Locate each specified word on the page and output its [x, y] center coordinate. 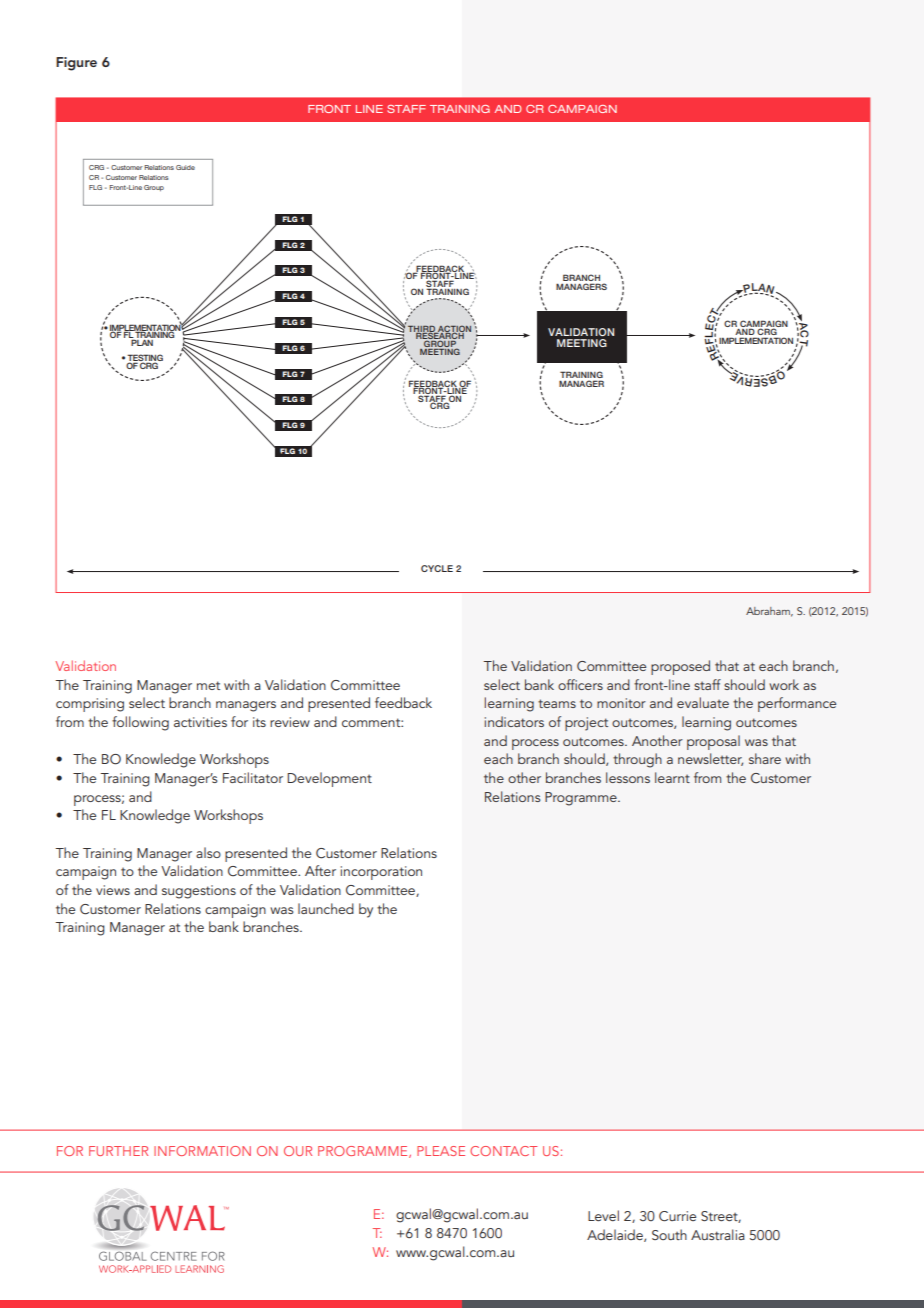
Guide [185, 167]
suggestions [199, 892]
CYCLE [437, 568]
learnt [672, 777]
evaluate [703, 702]
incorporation [381, 873]
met [208, 685]
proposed [680, 667]
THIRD [422, 330]
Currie [677, 1216]
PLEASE [441, 1151]
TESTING [145, 359]
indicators [514, 721]
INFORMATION [202, 1151]
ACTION [453, 329]
